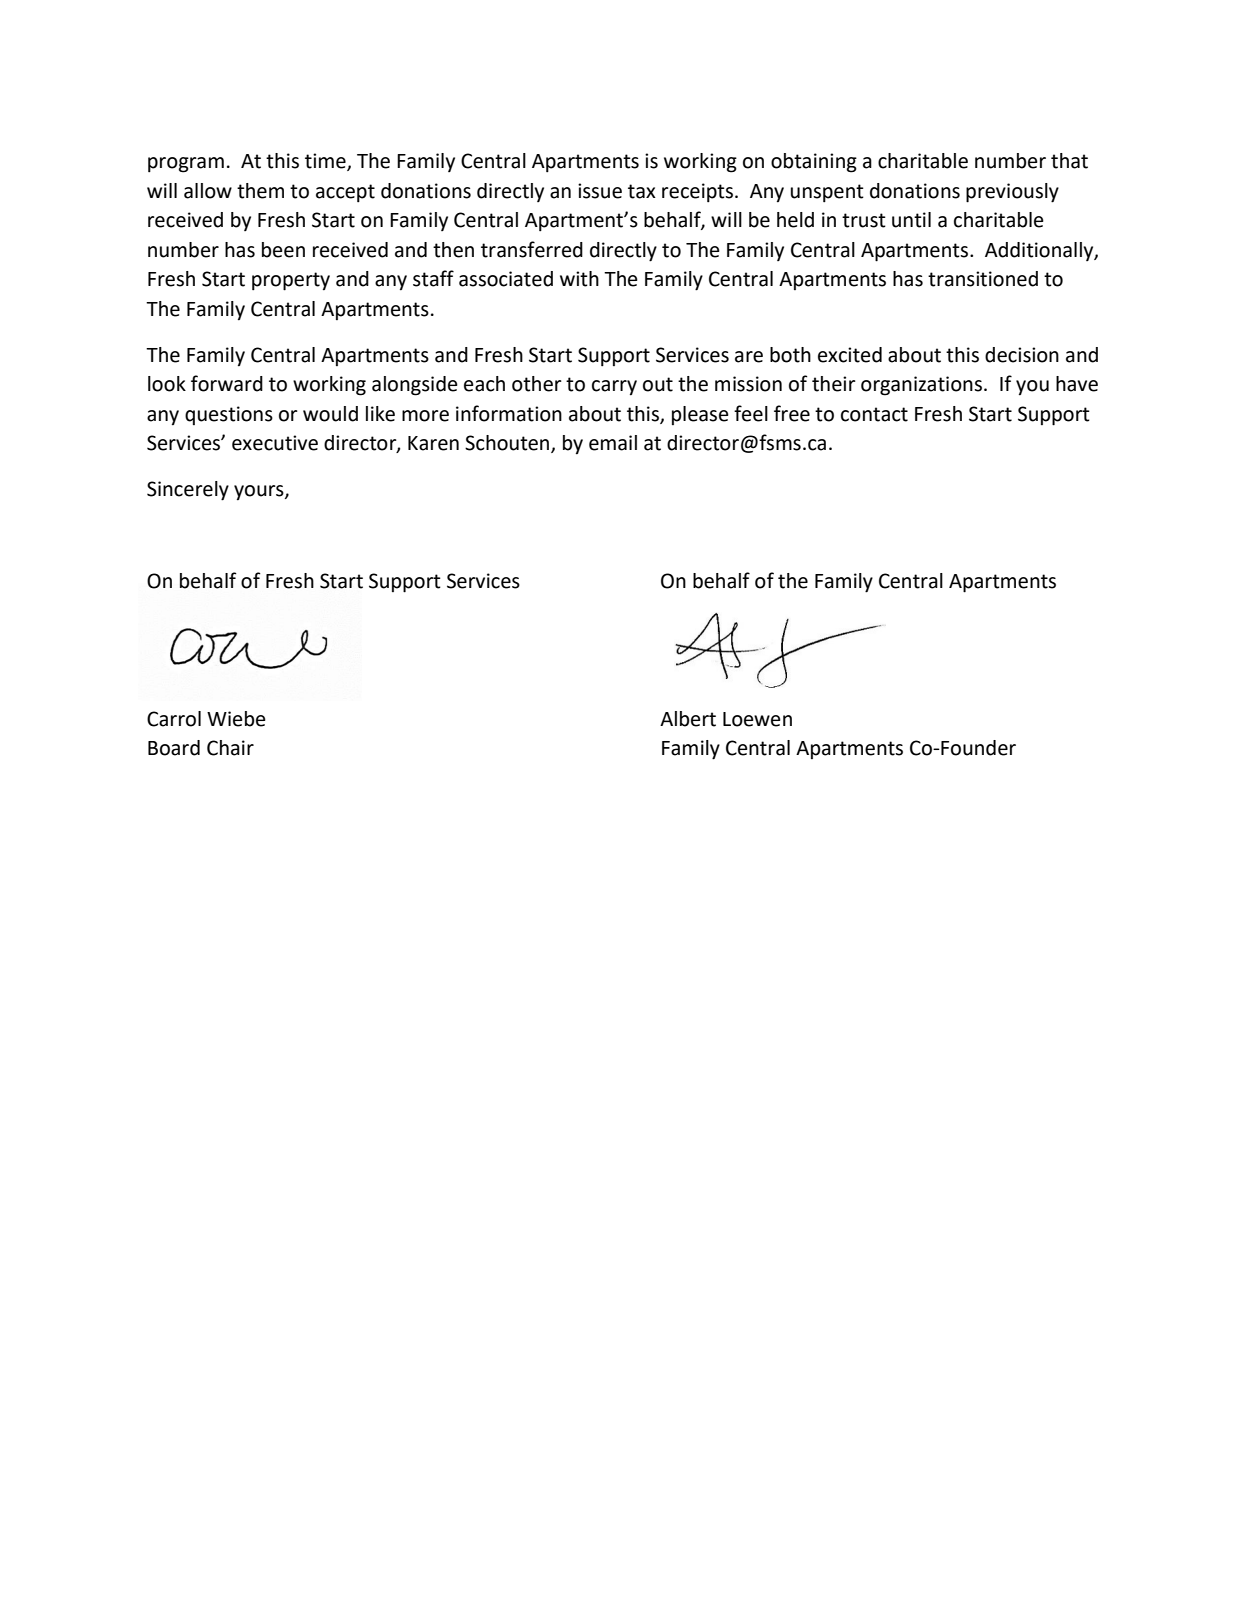 This document has width=1248, height=1615. What do you see at coordinates (260, 493) in the document?
I see `yours` at bounding box center [260, 493].
